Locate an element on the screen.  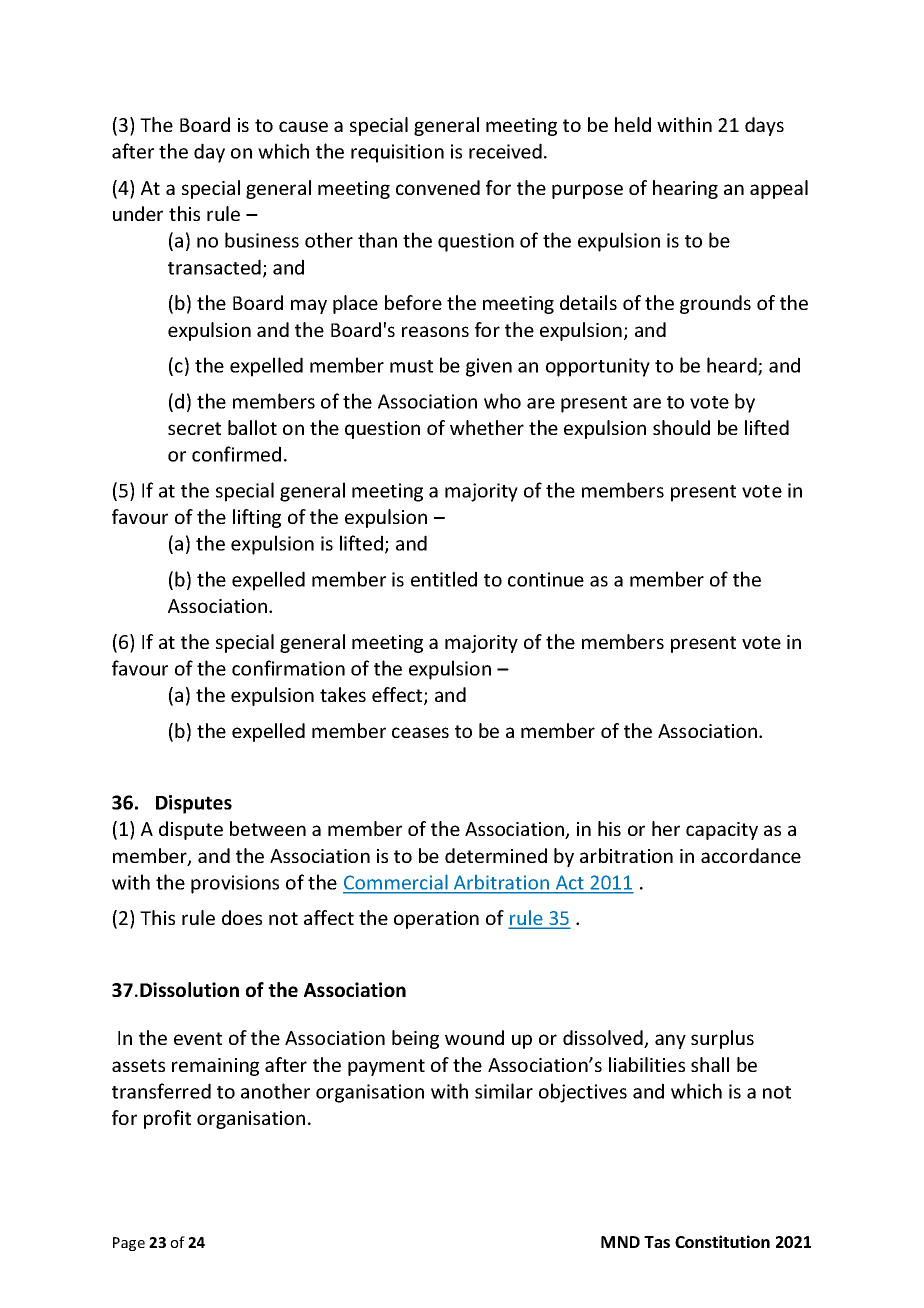
confirmation is located at coordinates (288, 668).
